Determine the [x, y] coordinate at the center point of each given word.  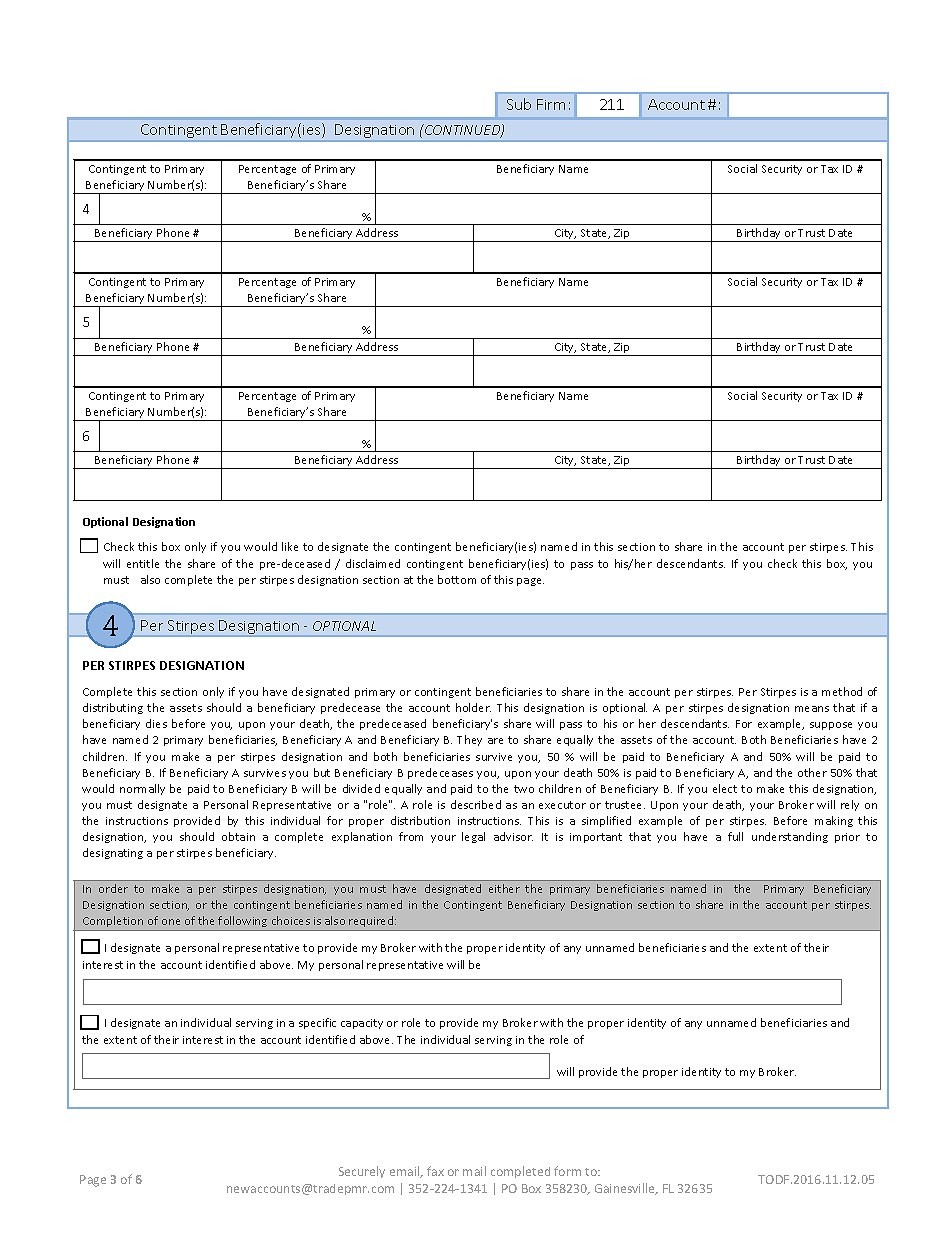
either [504, 888]
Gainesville [626, 1189]
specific [317, 1023]
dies [156, 723]
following [243, 923]
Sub [519, 104]
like [290, 546]
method [842, 691]
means [812, 709]
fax [435, 1171]
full [735, 836]
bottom [457, 579]
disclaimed [373, 563]
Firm [551, 104]
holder [473, 707]
